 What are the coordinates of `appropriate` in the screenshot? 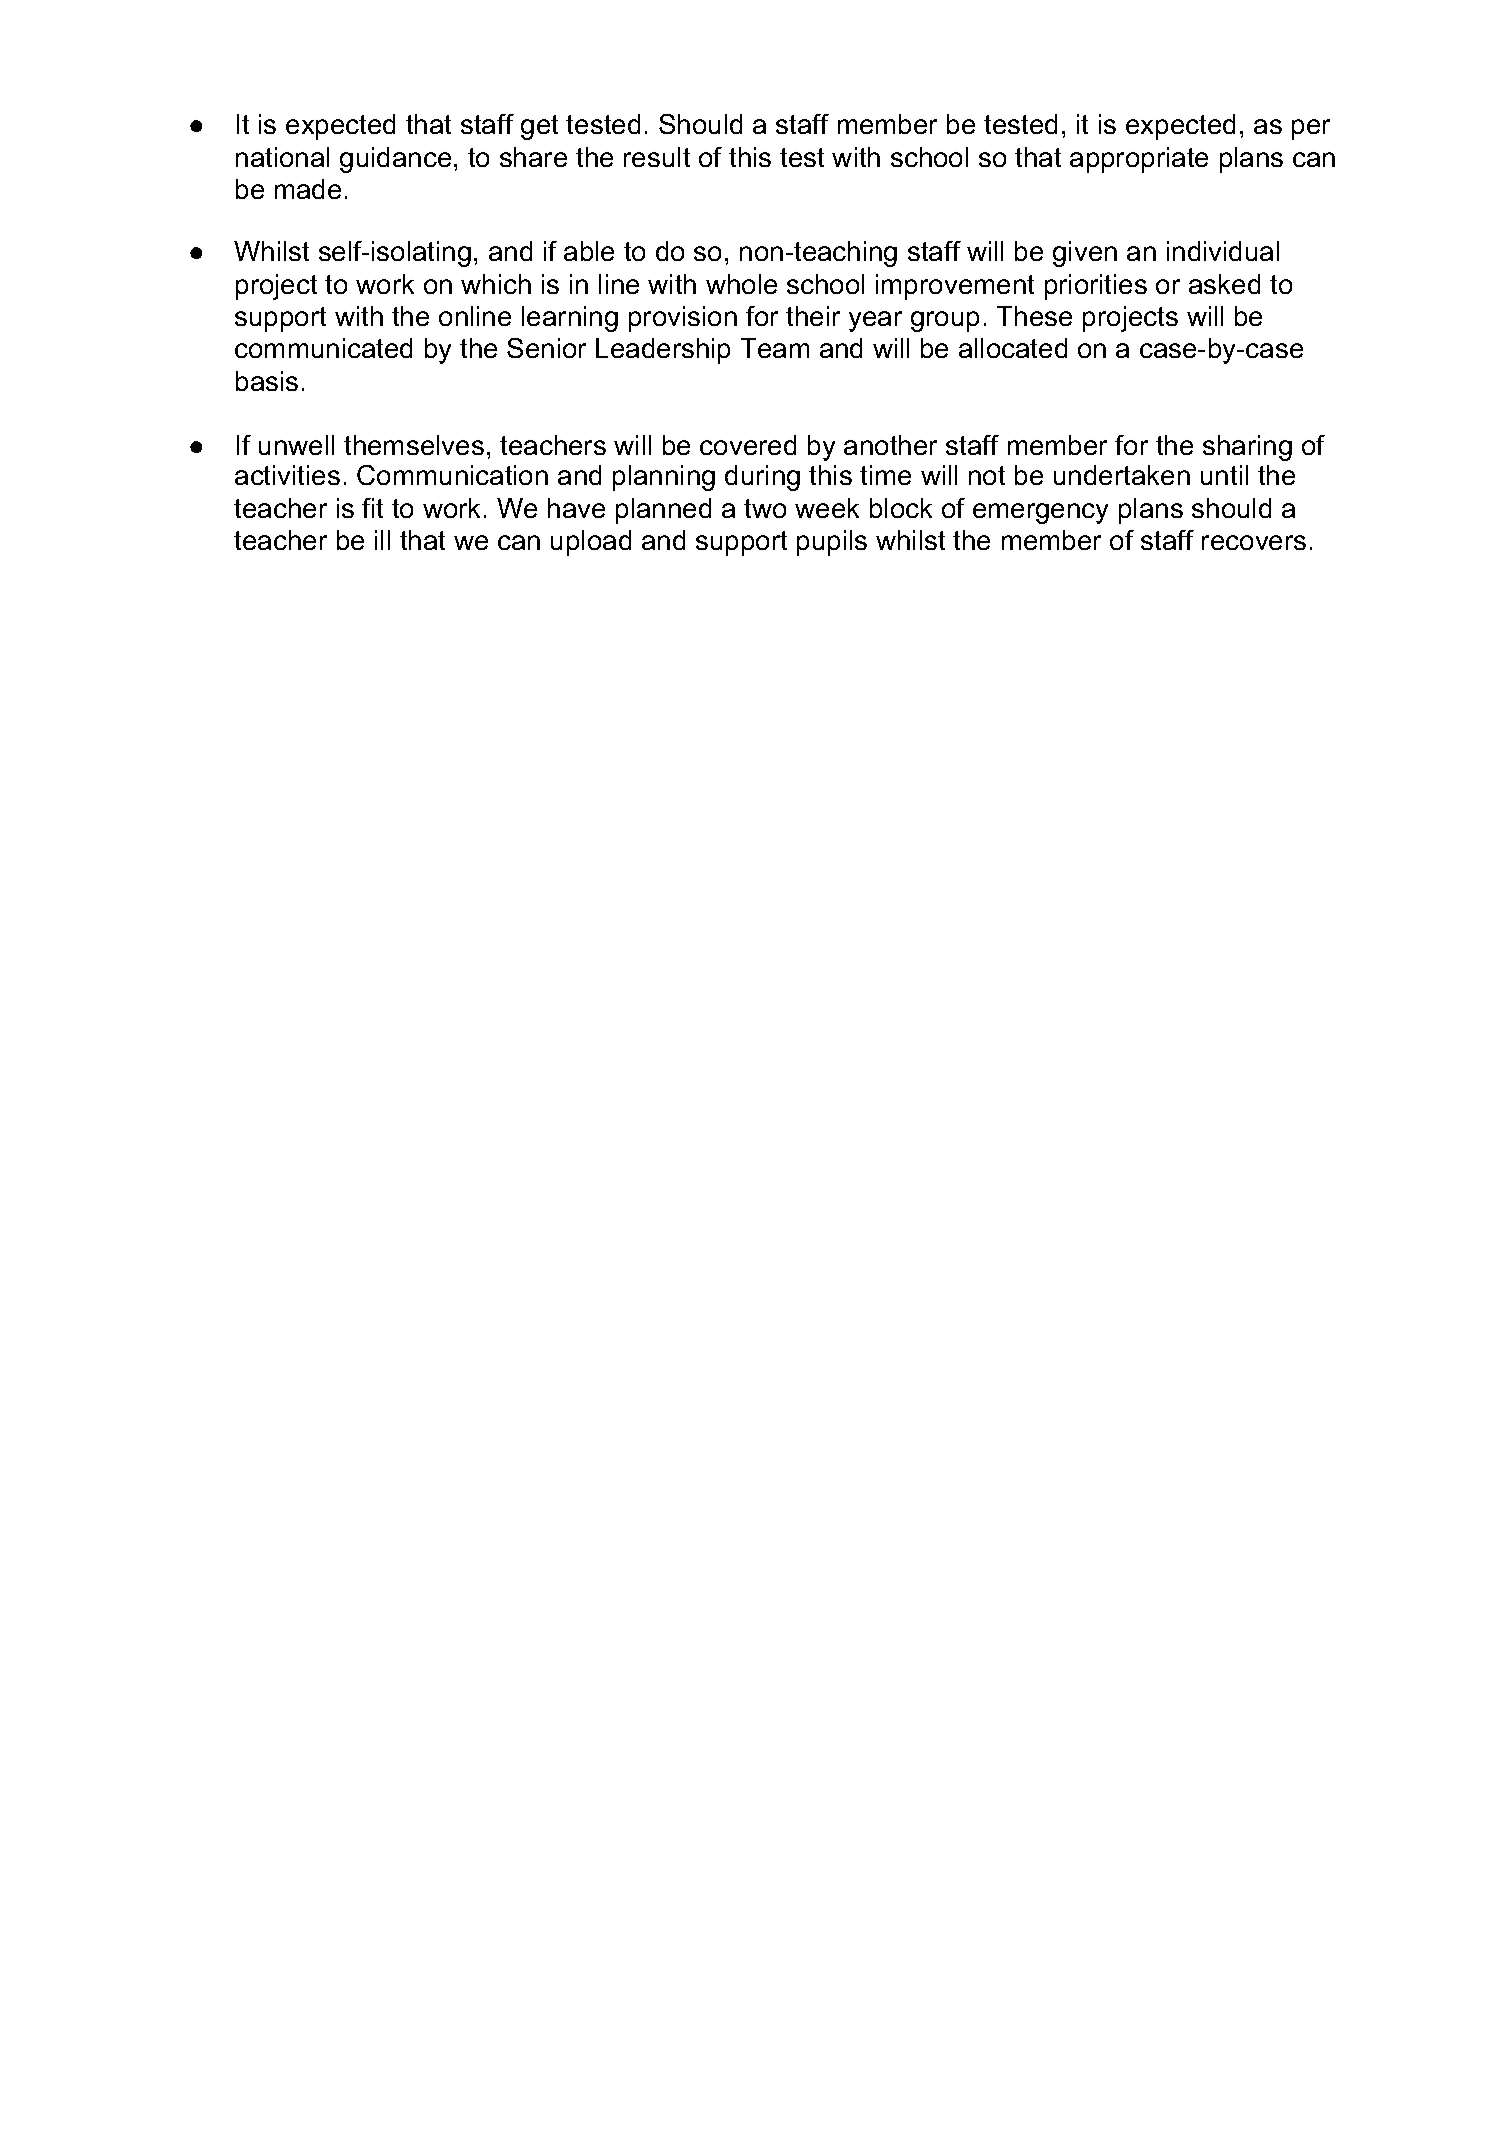 It's located at (1139, 160).
